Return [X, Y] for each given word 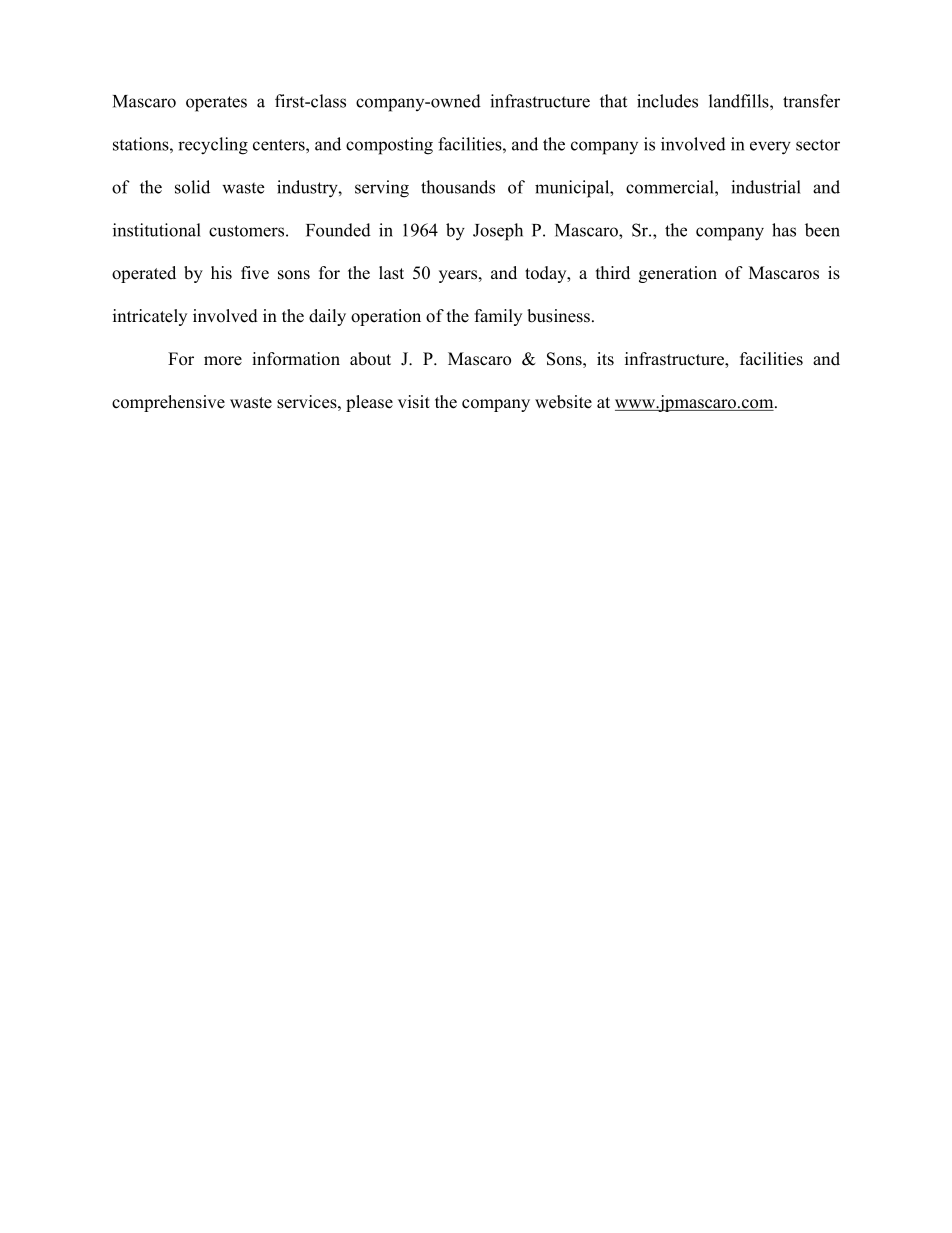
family [498, 317]
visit [414, 402]
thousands [458, 187]
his [221, 273]
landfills [740, 101]
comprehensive [168, 403]
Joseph [498, 232]
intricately [150, 317]
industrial [766, 187]
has [784, 230]
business [558, 316]
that [613, 101]
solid [192, 187]
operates [216, 104]
